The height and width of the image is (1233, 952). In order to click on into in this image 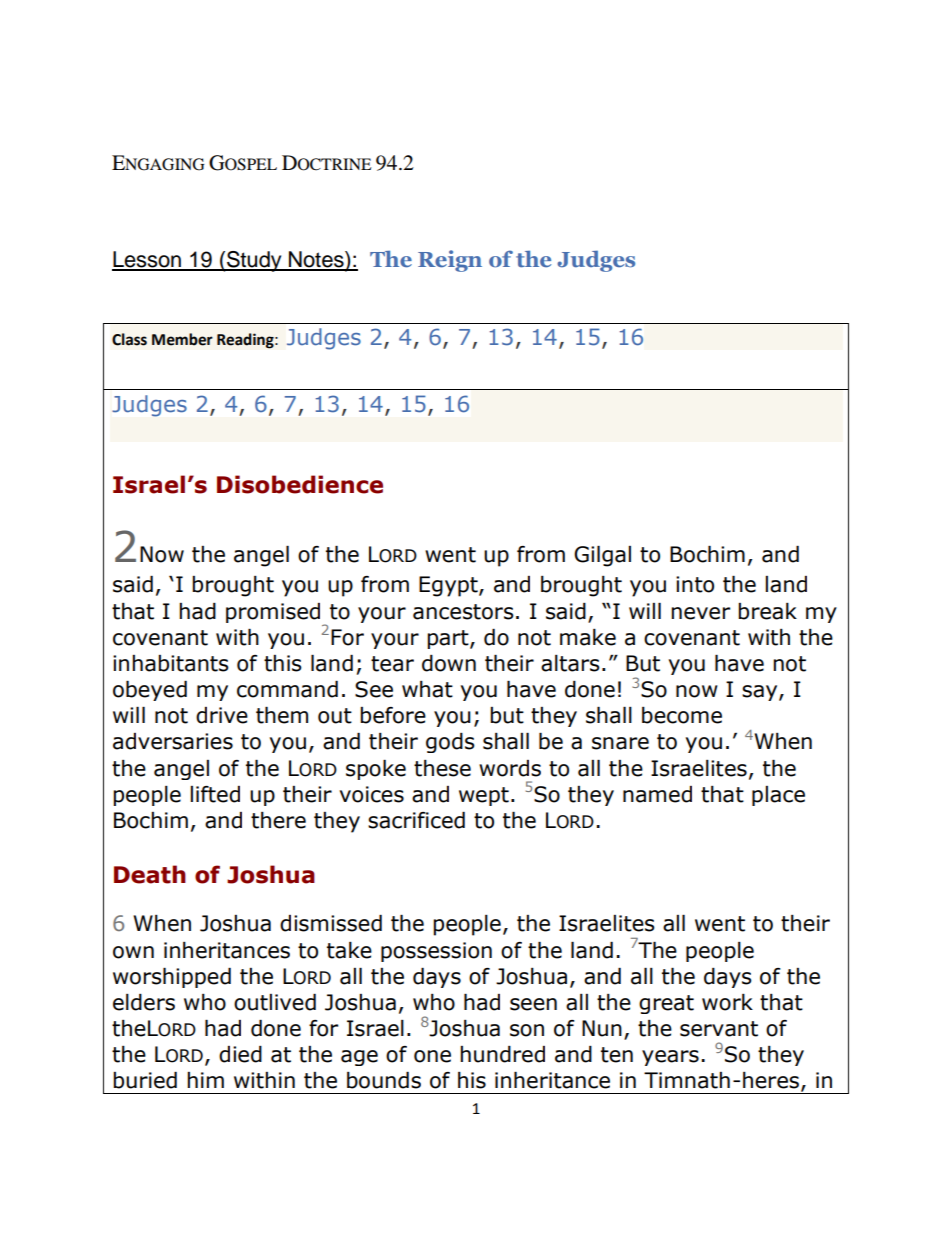, I will do `click(695, 584)`.
